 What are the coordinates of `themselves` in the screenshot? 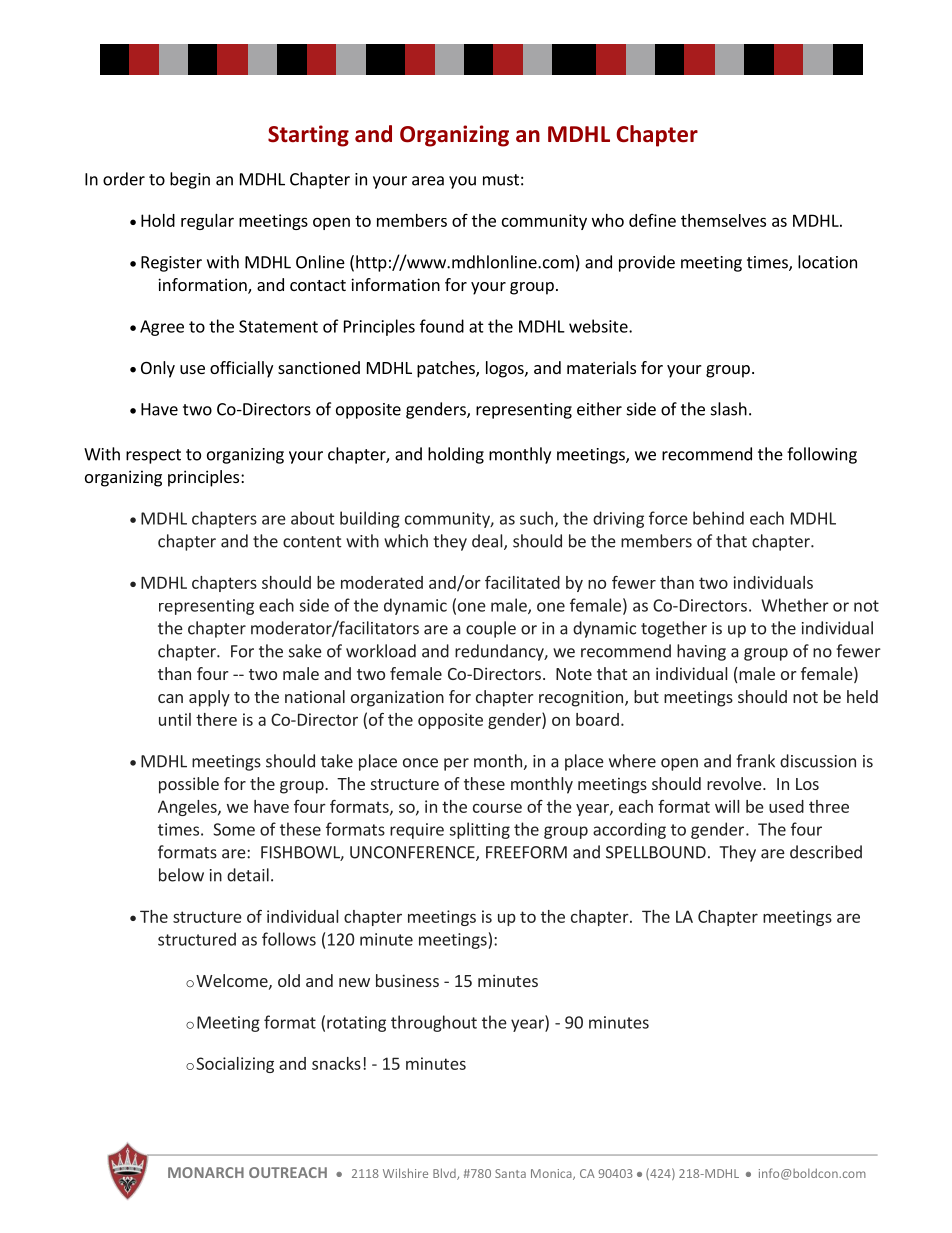 It's located at (723, 220).
